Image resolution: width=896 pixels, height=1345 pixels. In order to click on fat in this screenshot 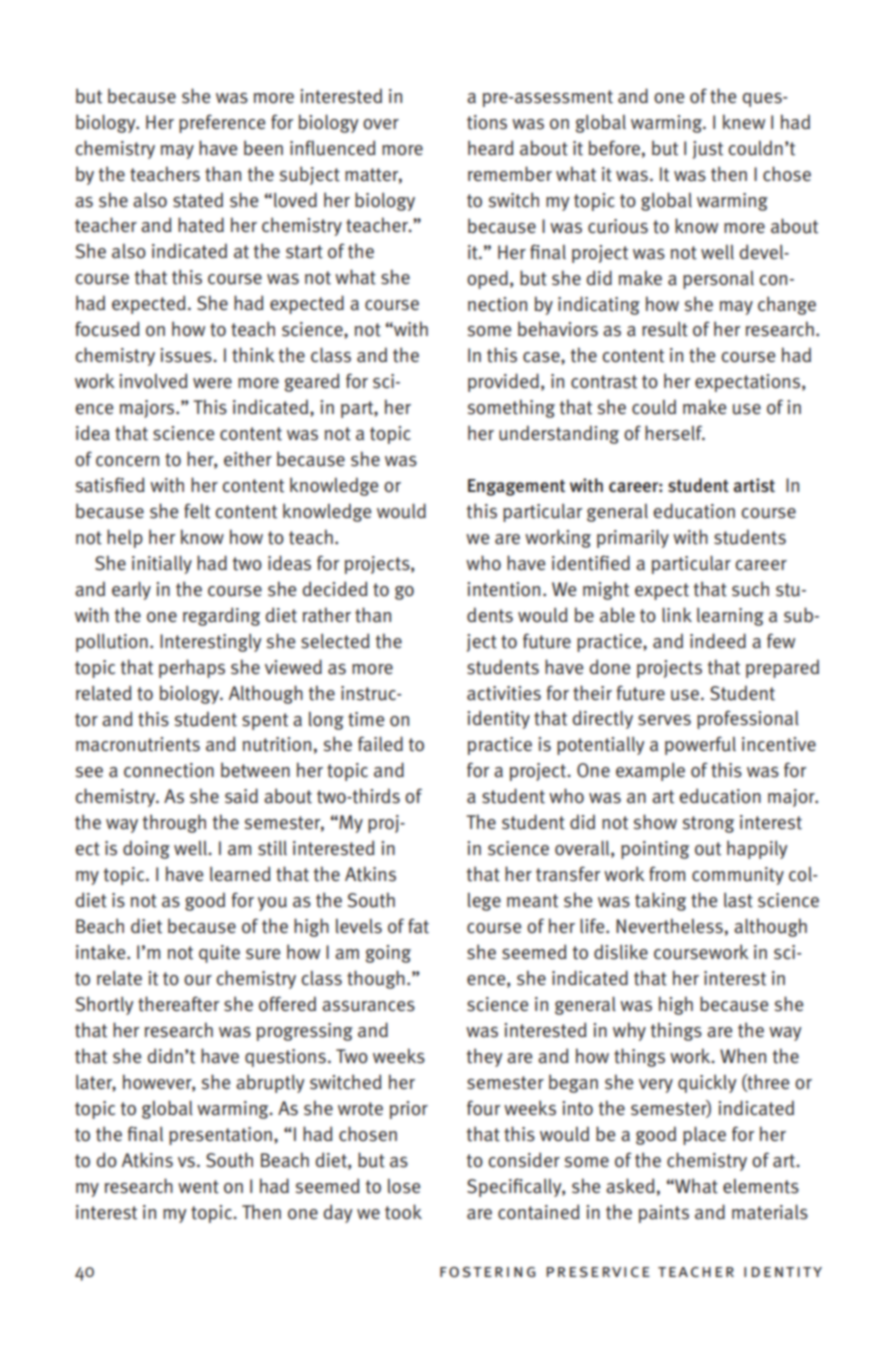, I will do `click(418, 926)`.
